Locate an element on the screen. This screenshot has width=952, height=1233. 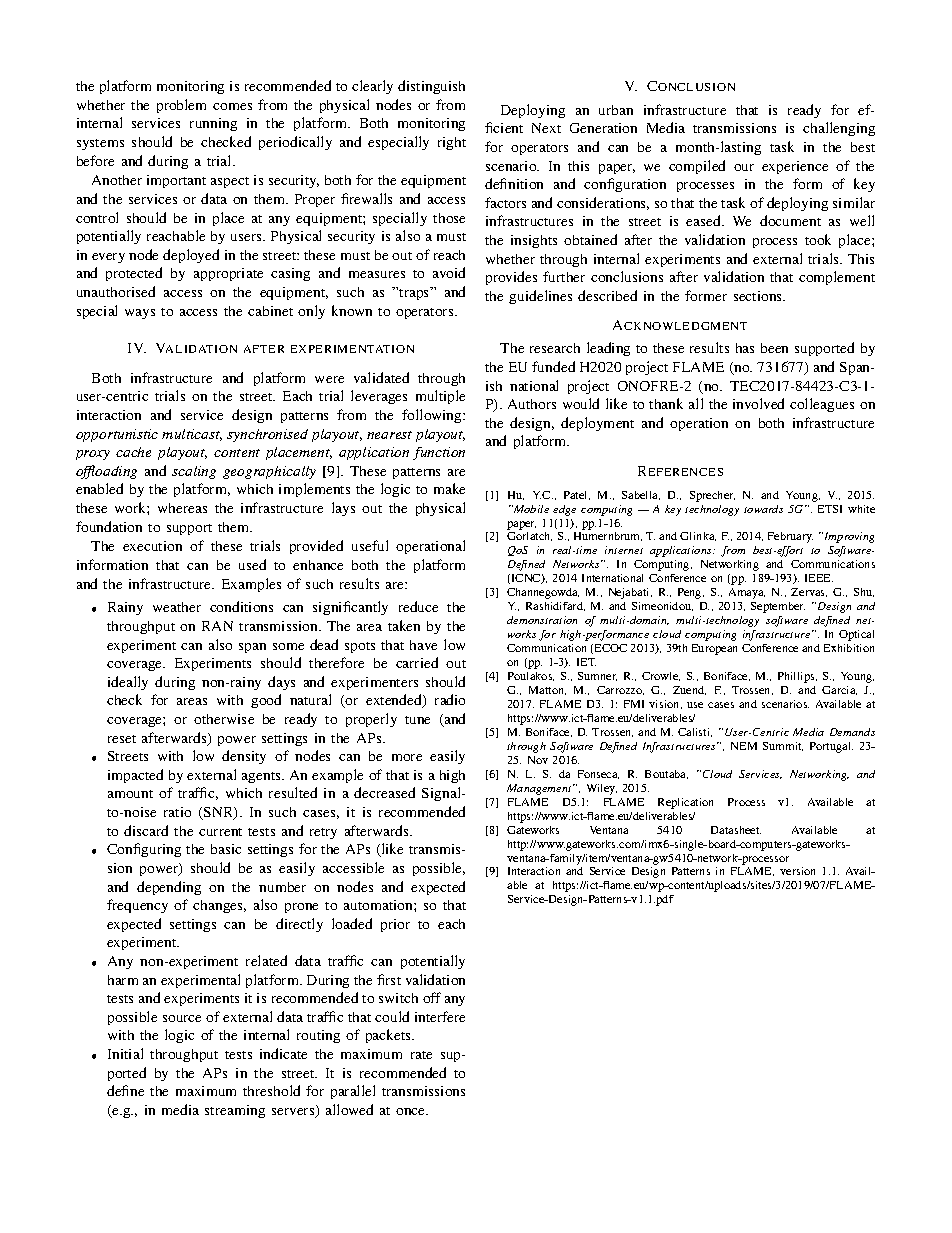
weather is located at coordinates (177, 607).
